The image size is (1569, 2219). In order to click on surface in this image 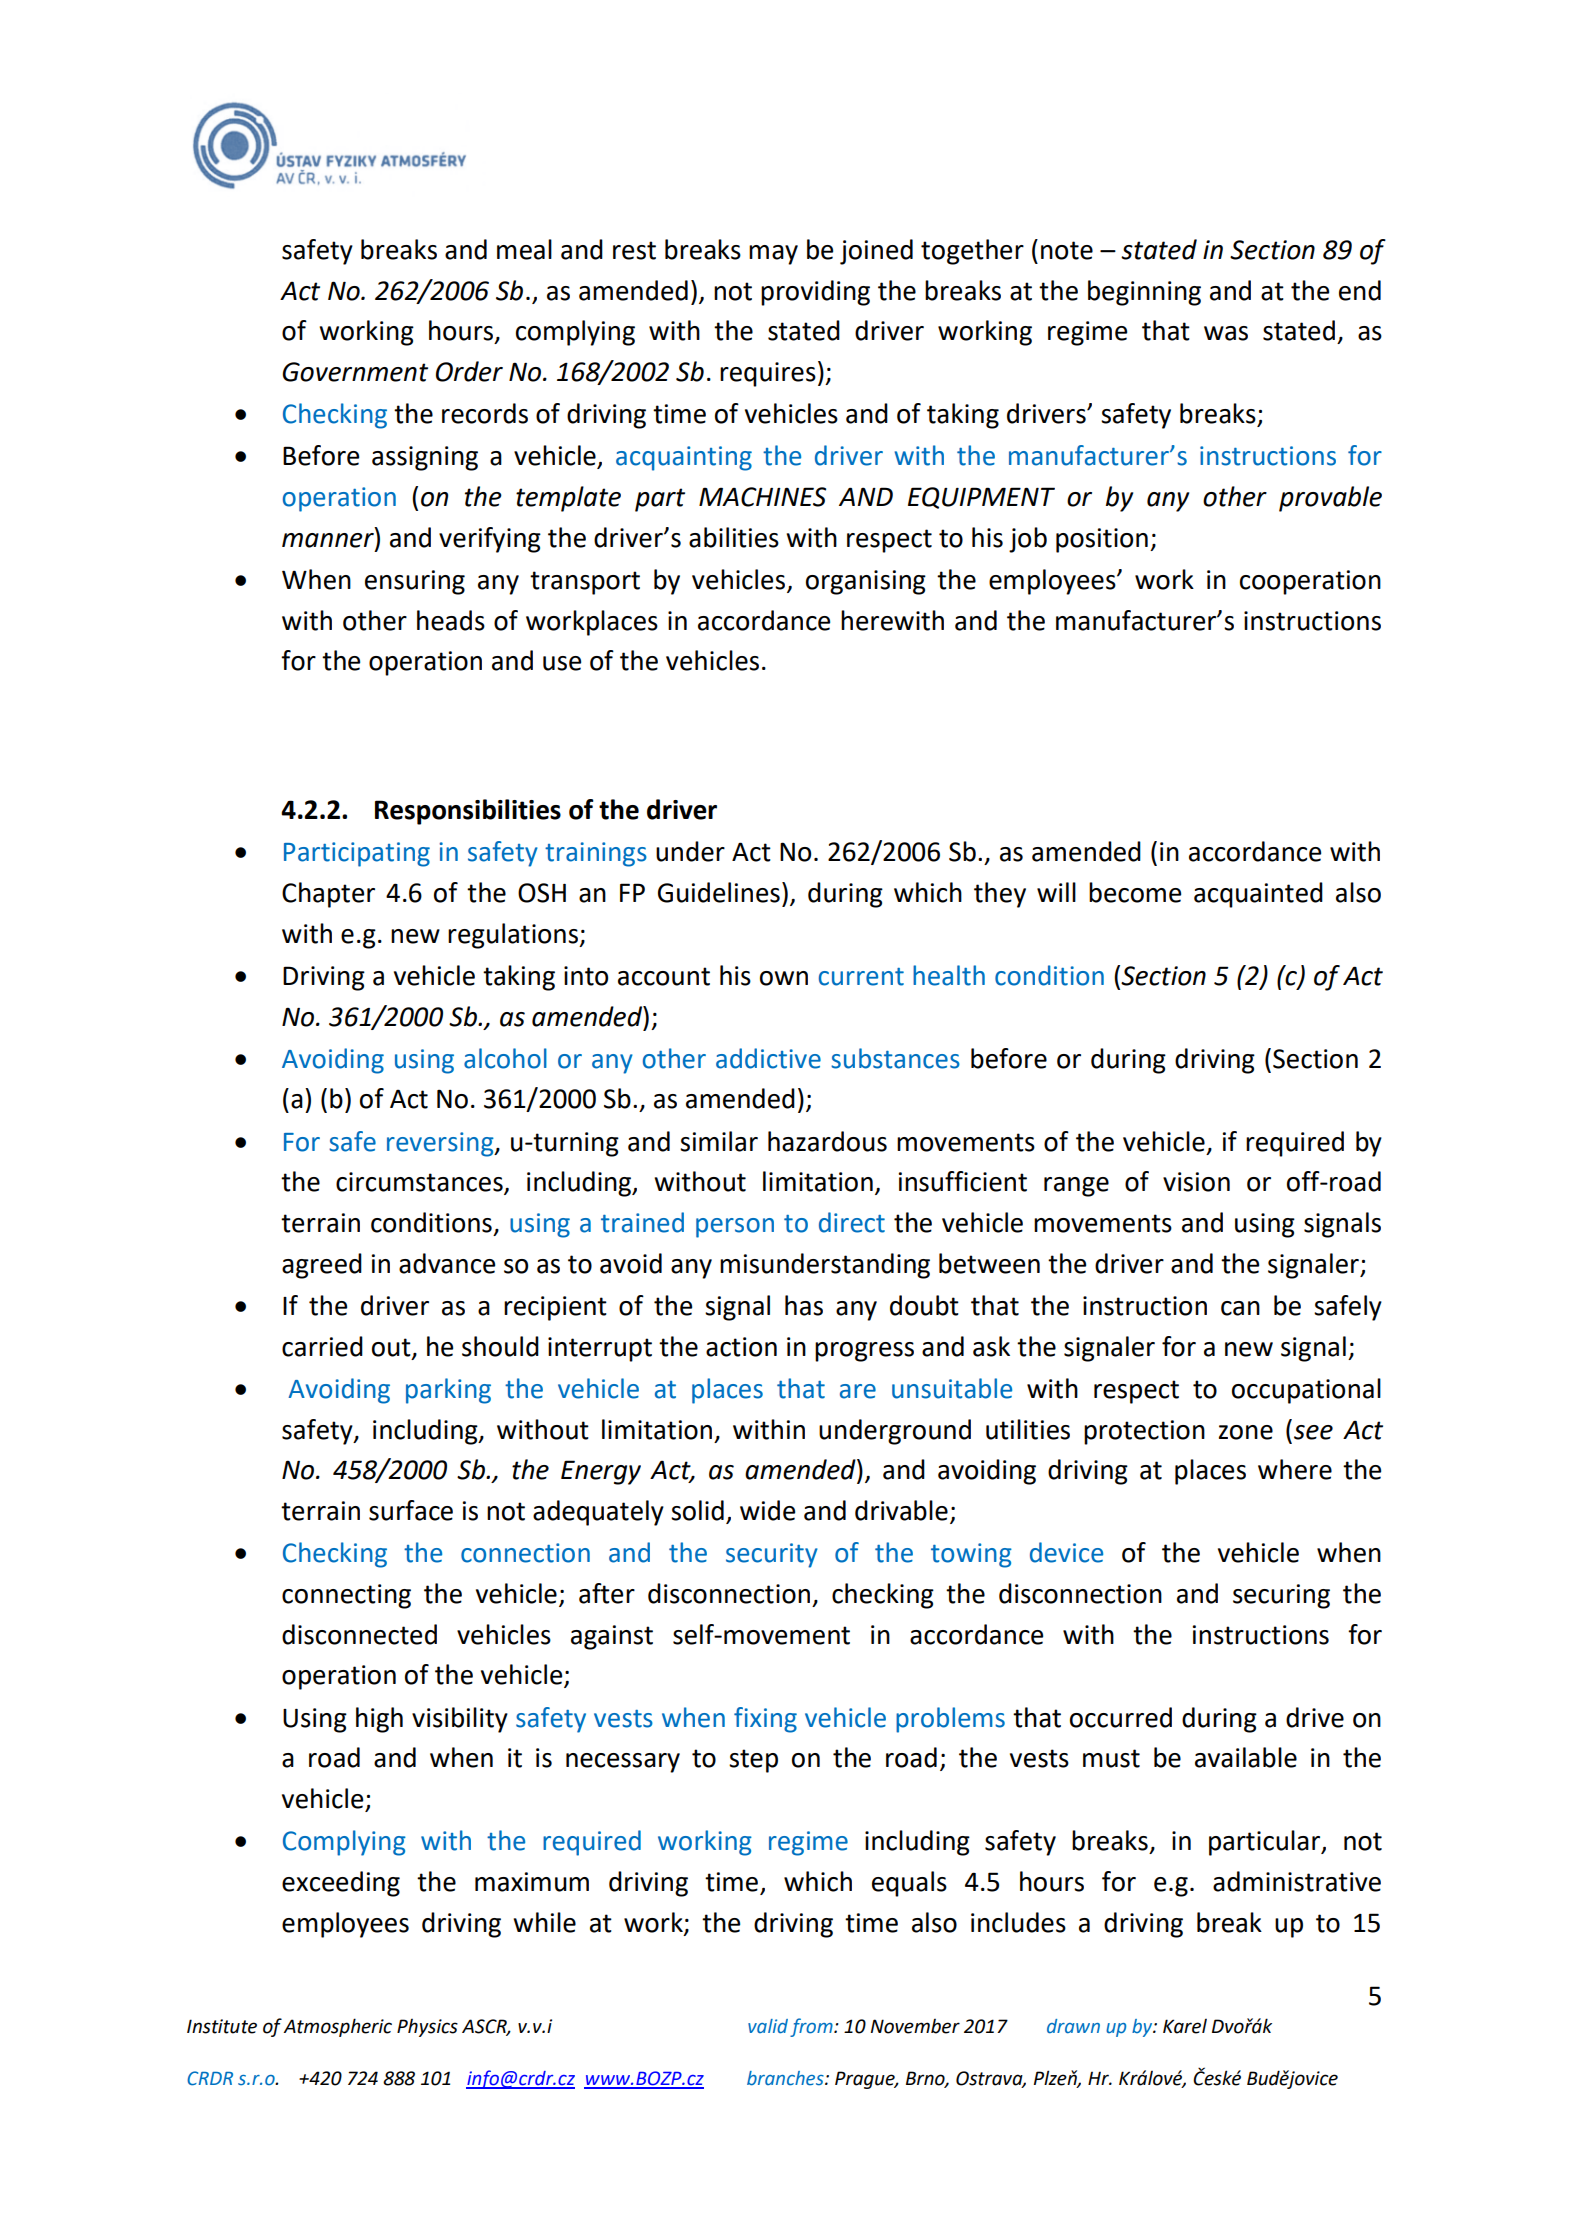, I will do `click(411, 1510)`.
